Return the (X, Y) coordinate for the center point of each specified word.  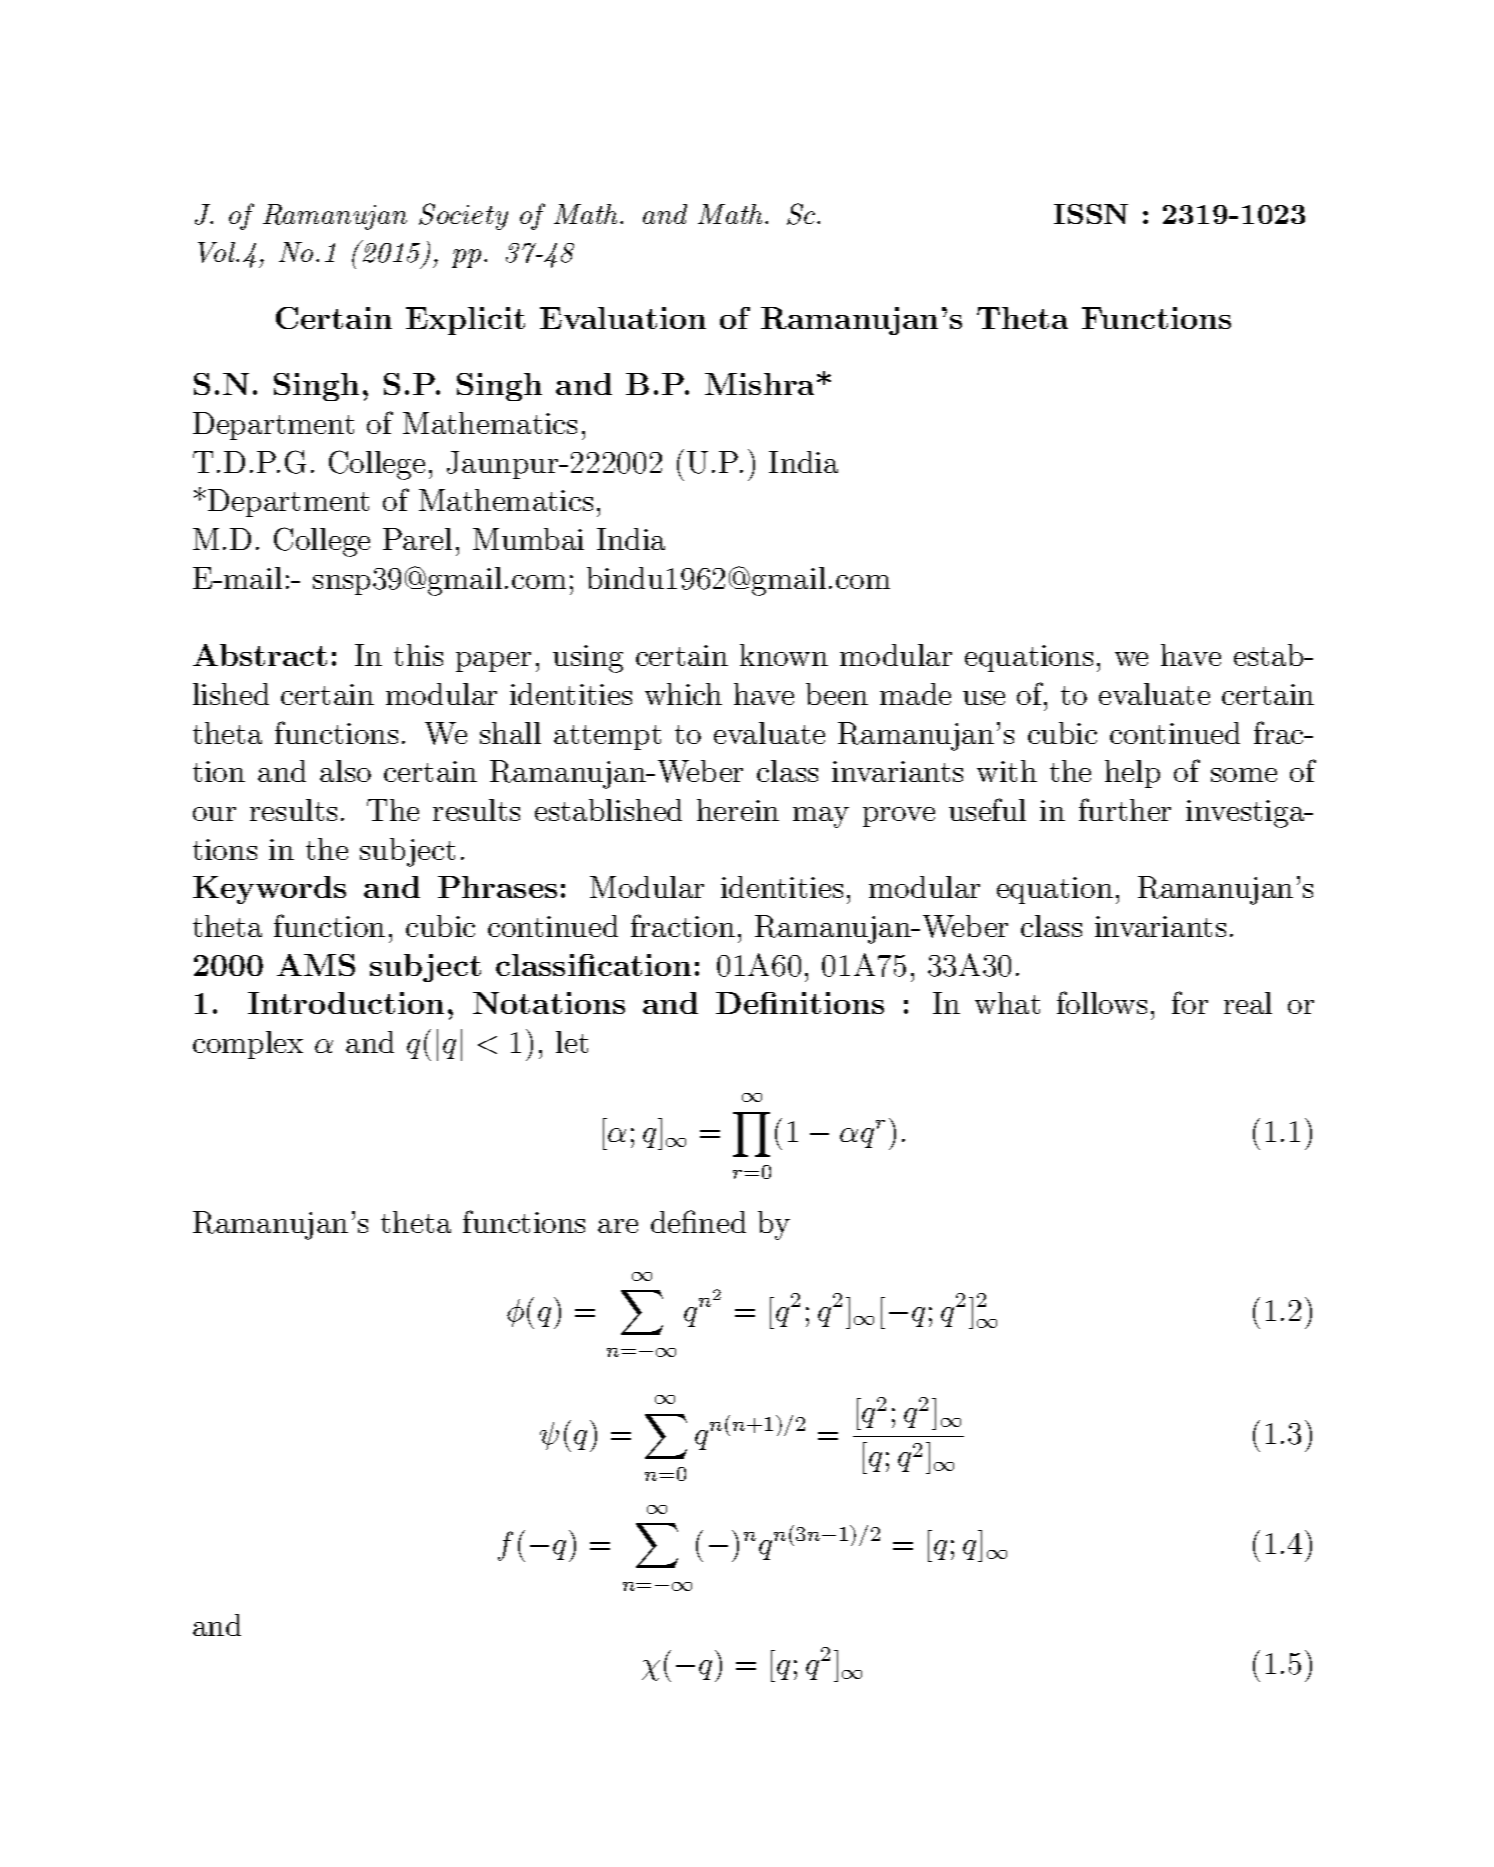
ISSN (1091, 214)
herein (738, 810)
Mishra (759, 384)
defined (698, 1221)
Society (463, 216)
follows (1102, 1002)
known (784, 655)
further (1125, 809)
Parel (417, 539)
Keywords (269, 890)
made (915, 694)
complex (248, 1045)
